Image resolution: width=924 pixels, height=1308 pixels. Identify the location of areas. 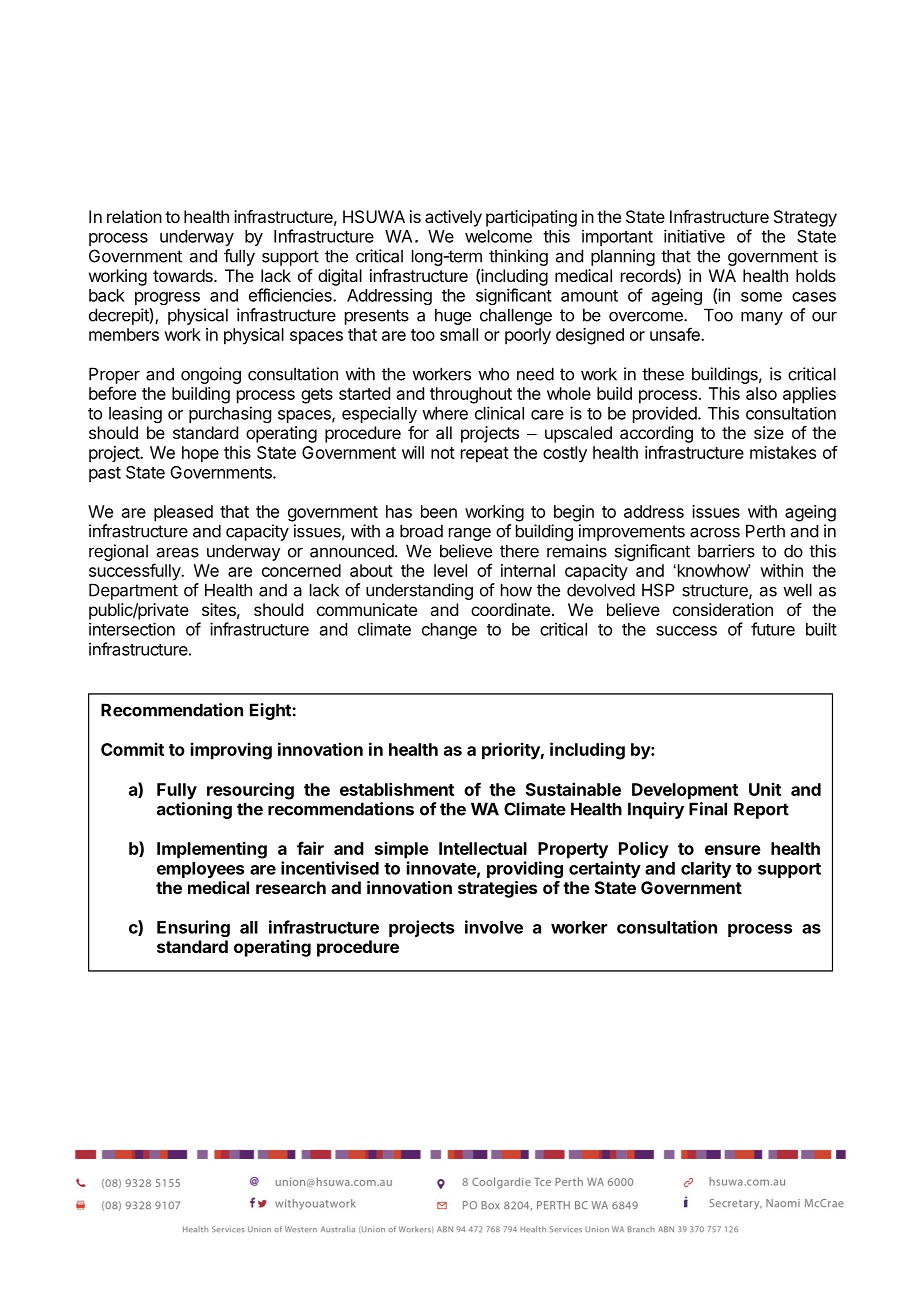
(178, 552).
